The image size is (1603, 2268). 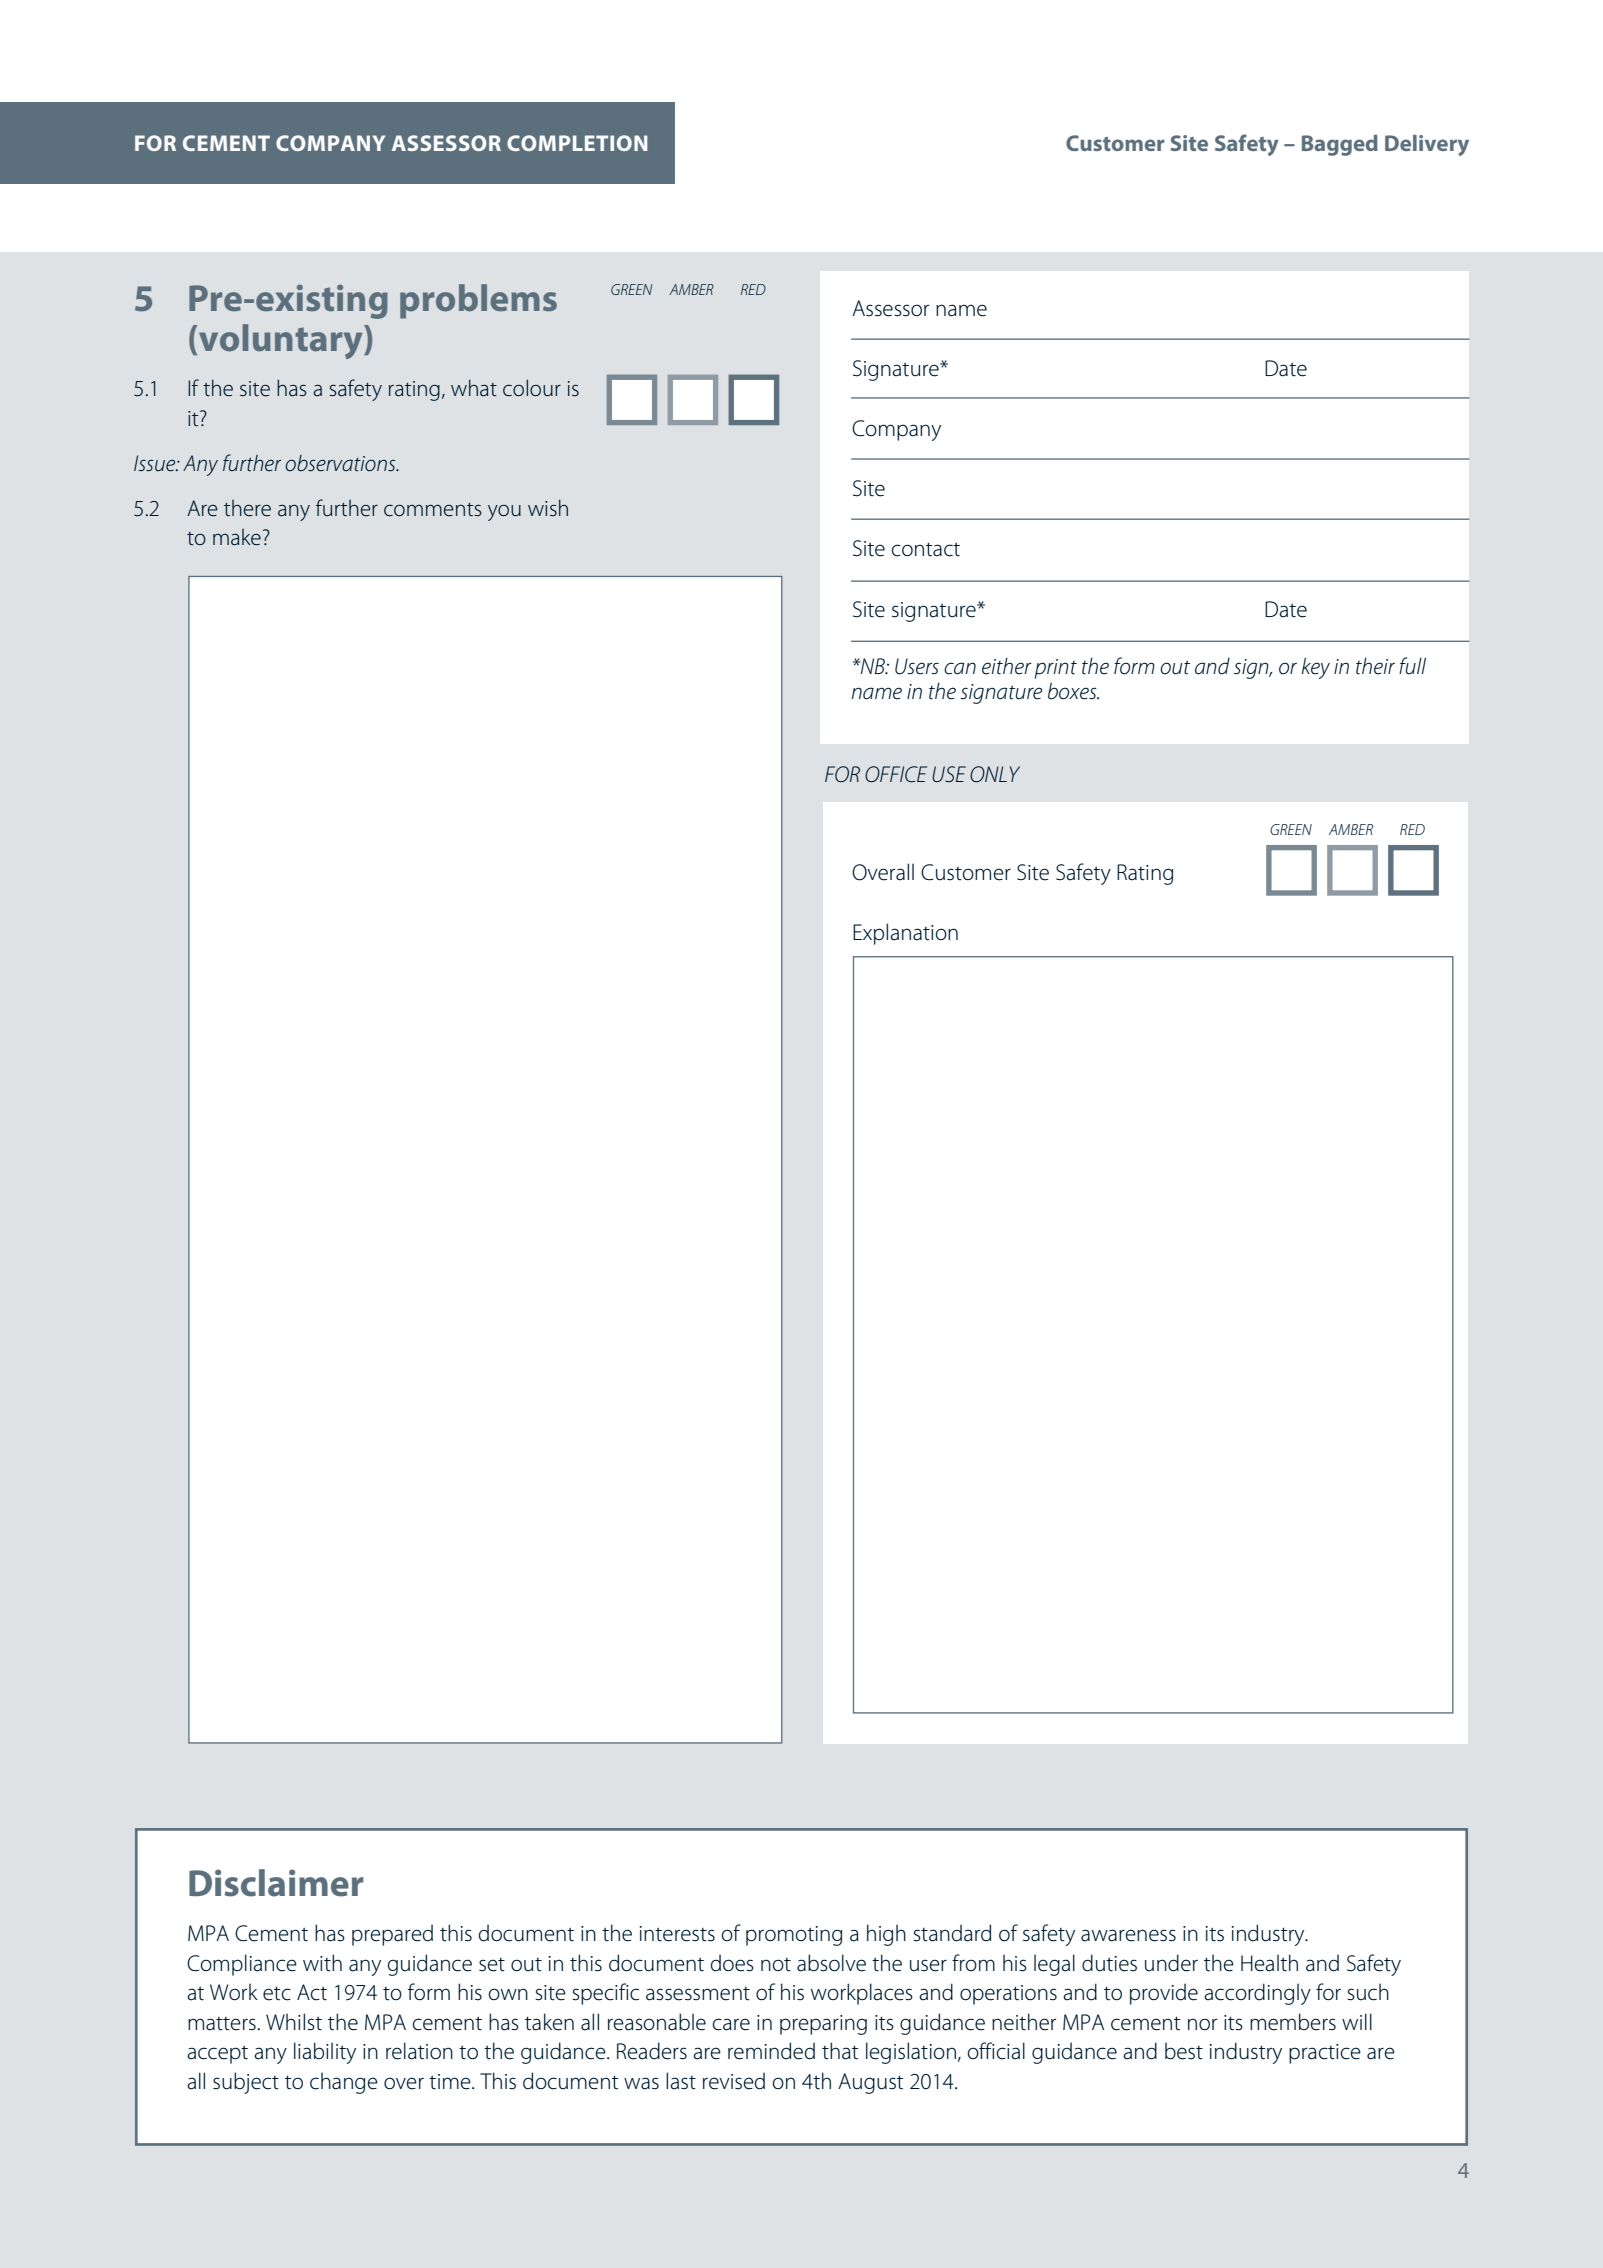 I want to click on problems, so click(x=478, y=301).
